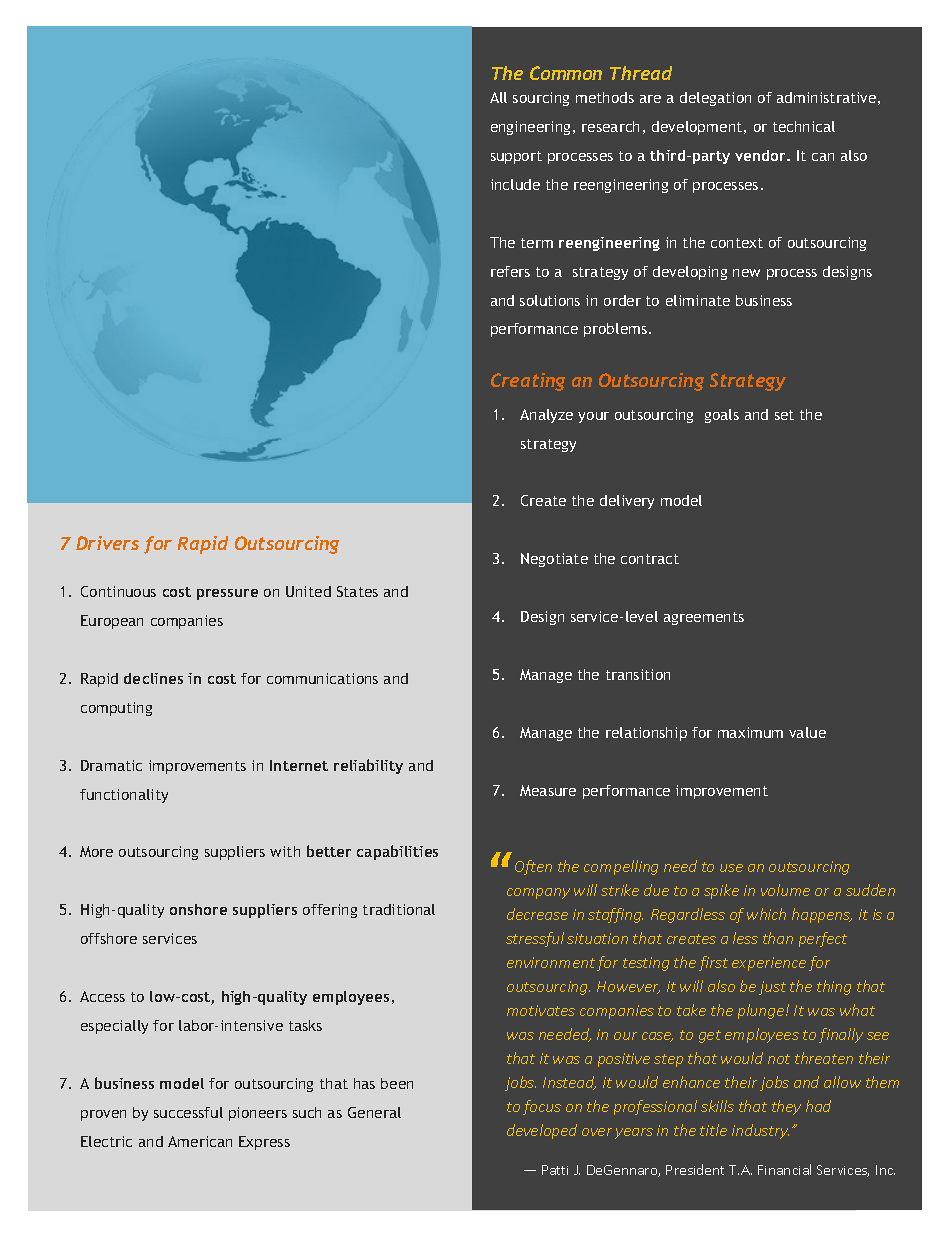 This page has width=952, height=1233. Describe the element at coordinates (546, 416) in the page. I see `Analyze` at that location.
